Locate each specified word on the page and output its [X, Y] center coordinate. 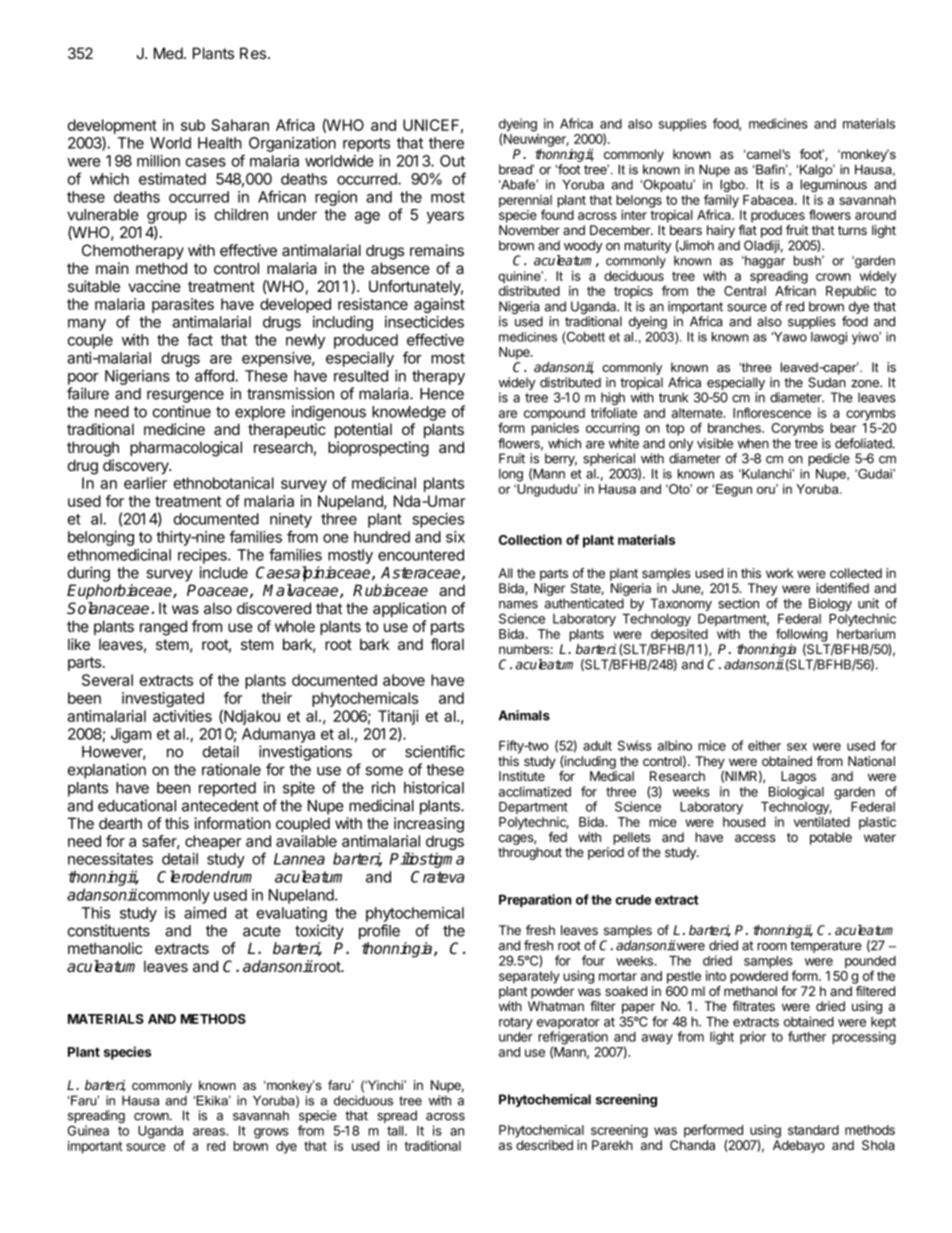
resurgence [185, 396]
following [801, 636]
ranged [163, 628]
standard [813, 1130]
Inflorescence [772, 412]
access [755, 838]
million [158, 161]
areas [210, 1132]
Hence [442, 394]
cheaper [213, 842]
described [544, 1145]
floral [447, 644]
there [446, 143]
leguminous [833, 185]
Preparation [535, 901]
